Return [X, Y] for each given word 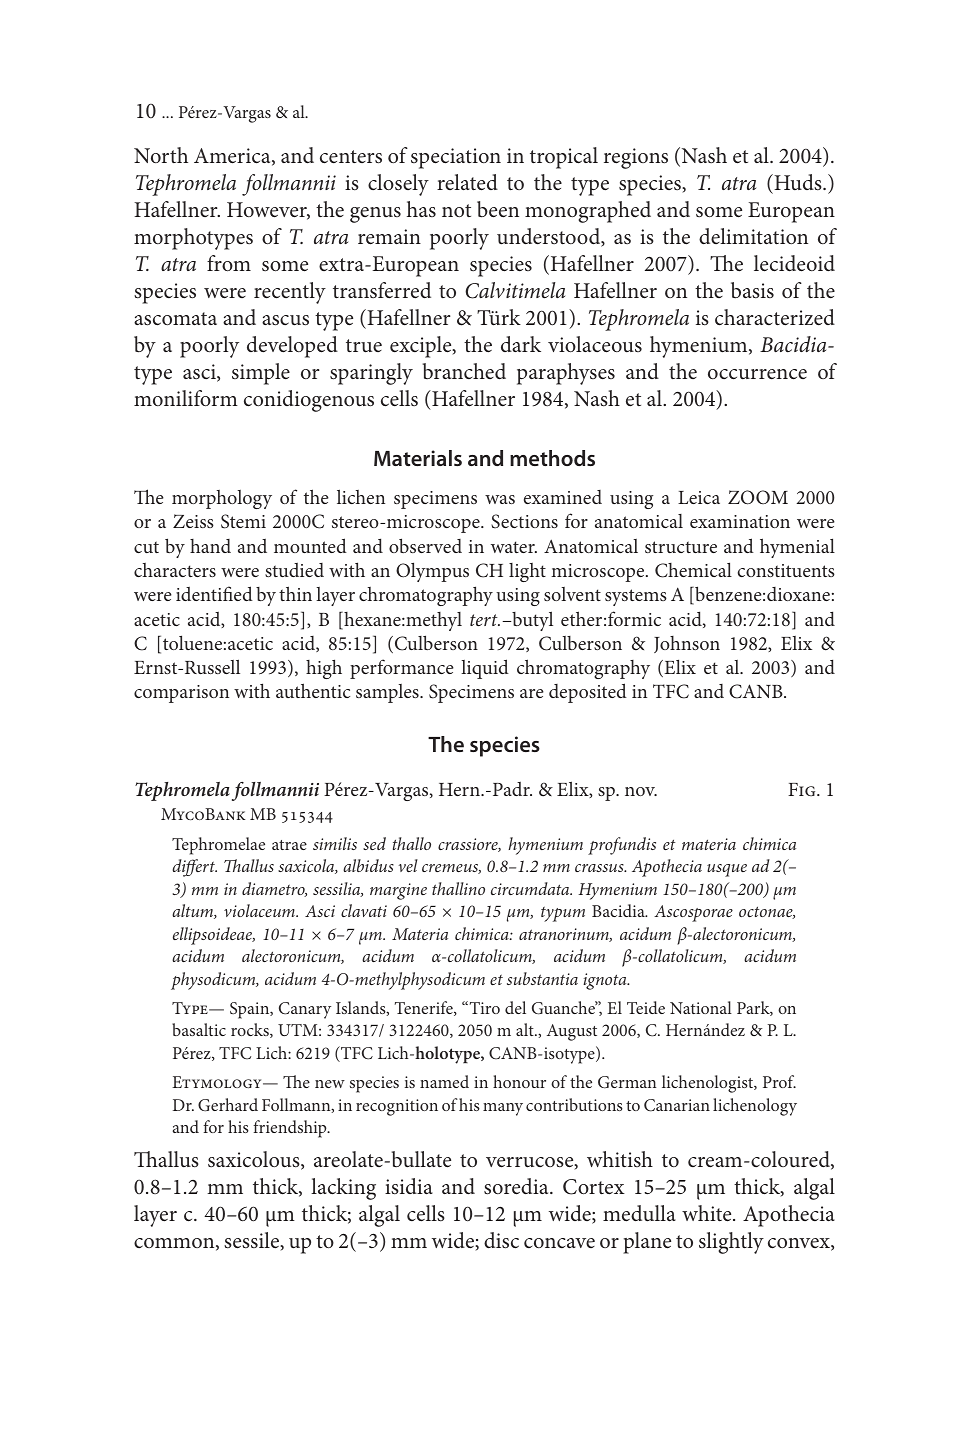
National [701, 1007]
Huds [798, 182]
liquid [485, 669]
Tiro [483, 1007]
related [467, 182]
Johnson [687, 644]
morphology [222, 499]
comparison [181, 694]
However [268, 211]
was [500, 499]
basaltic [199, 1029]
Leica [699, 497]
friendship [291, 1129]
